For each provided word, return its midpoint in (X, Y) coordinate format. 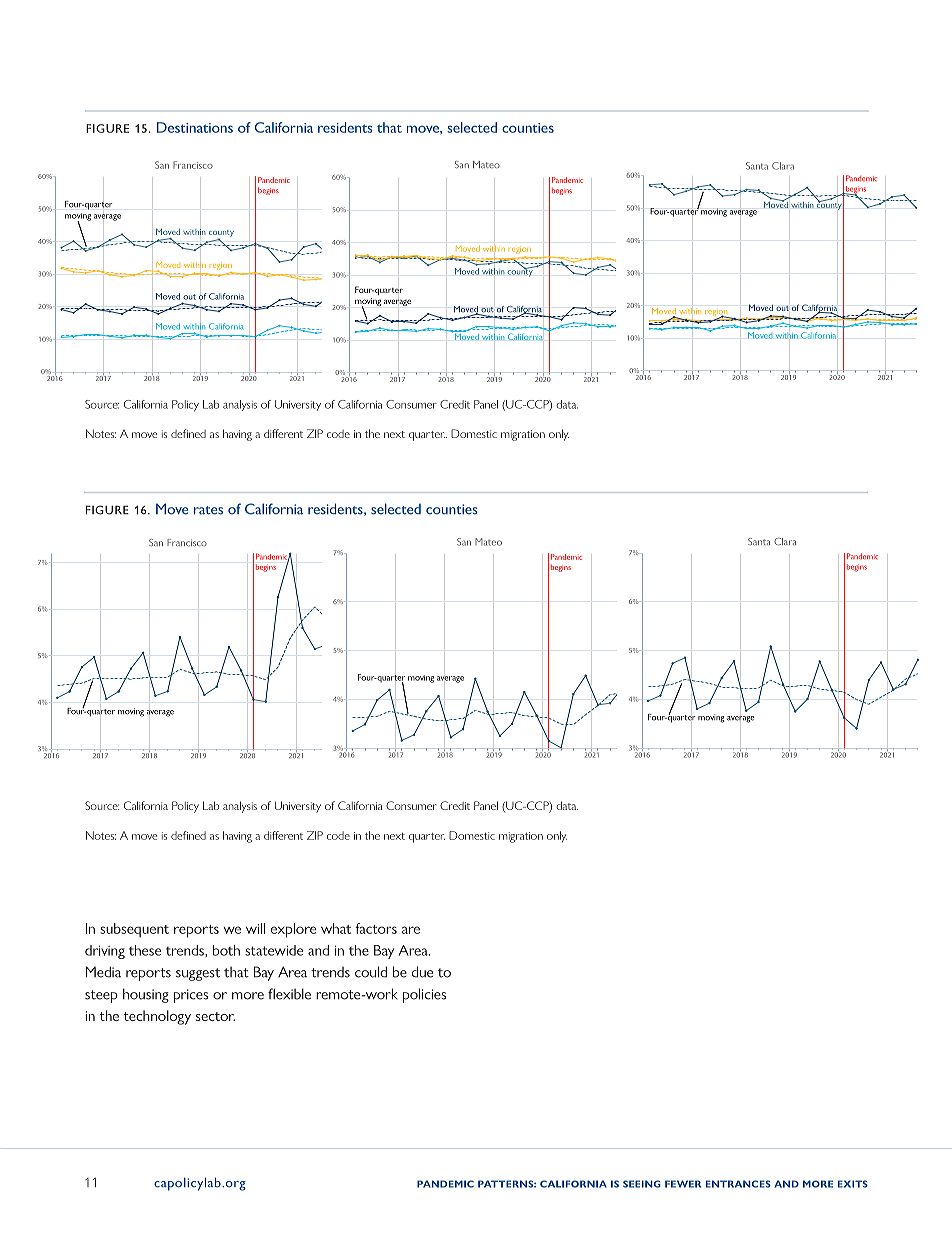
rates (208, 510)
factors (376, 928)
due (422, 972)
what (336, 928)
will (255, 928)
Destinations (195, 127)
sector (215, 1016)
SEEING (642, 1184)
